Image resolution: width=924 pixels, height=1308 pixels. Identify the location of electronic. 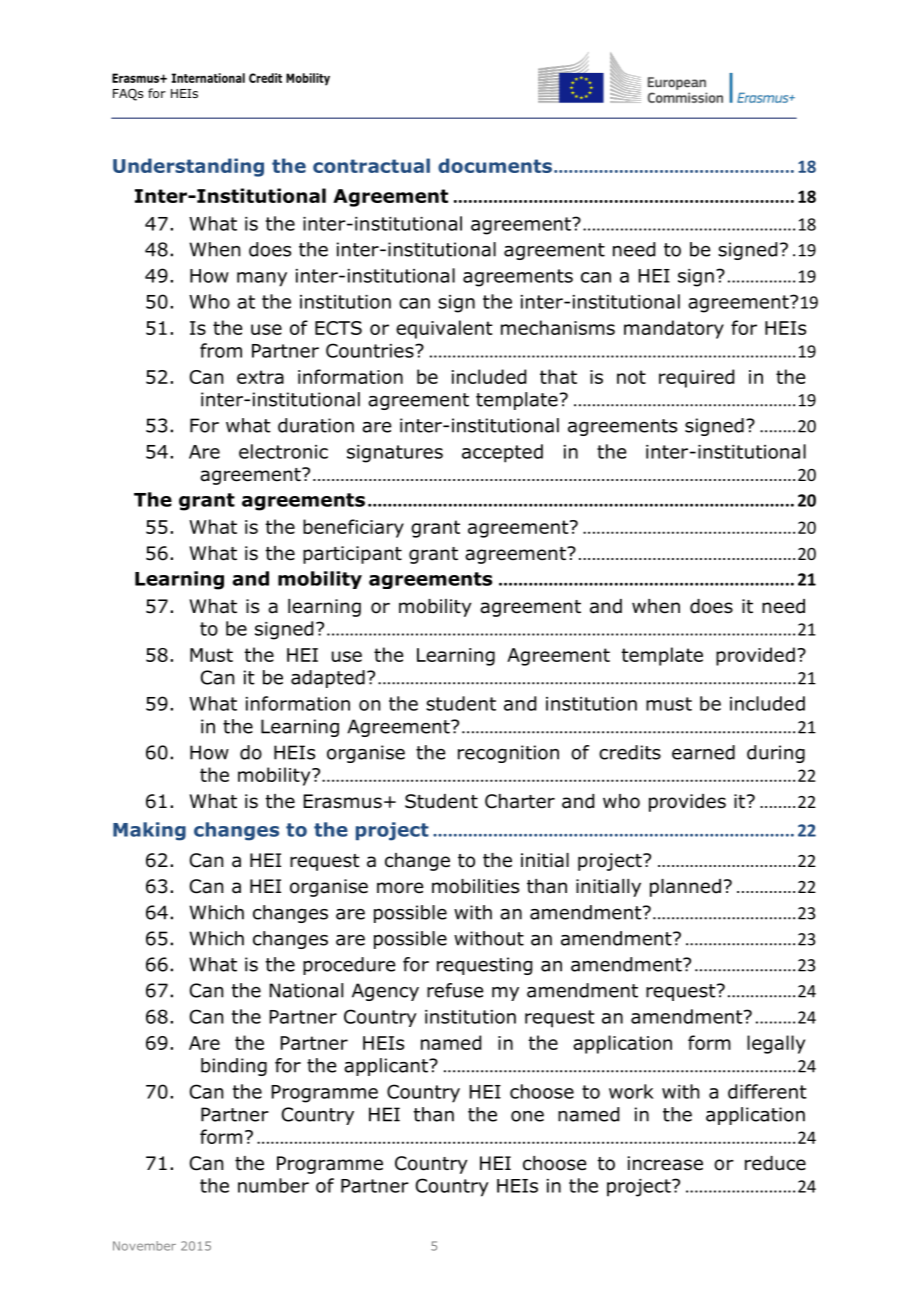
(283, 451).
